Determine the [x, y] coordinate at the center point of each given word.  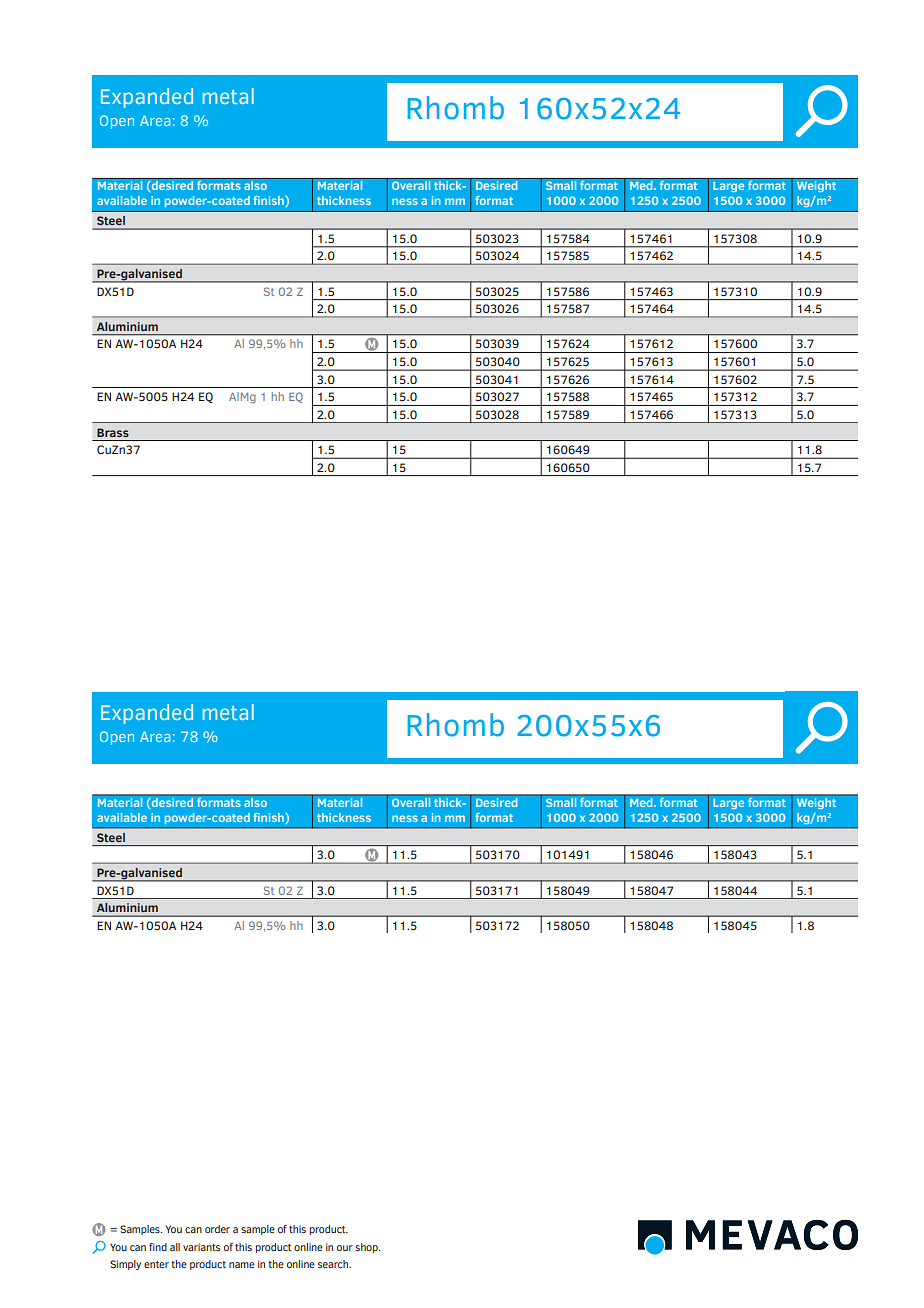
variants [201, 1247]
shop [367, 1248]
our [345, 1248]
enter [156, 1264]
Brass [113, 432]
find [158, 1247]
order [217, 1229]
